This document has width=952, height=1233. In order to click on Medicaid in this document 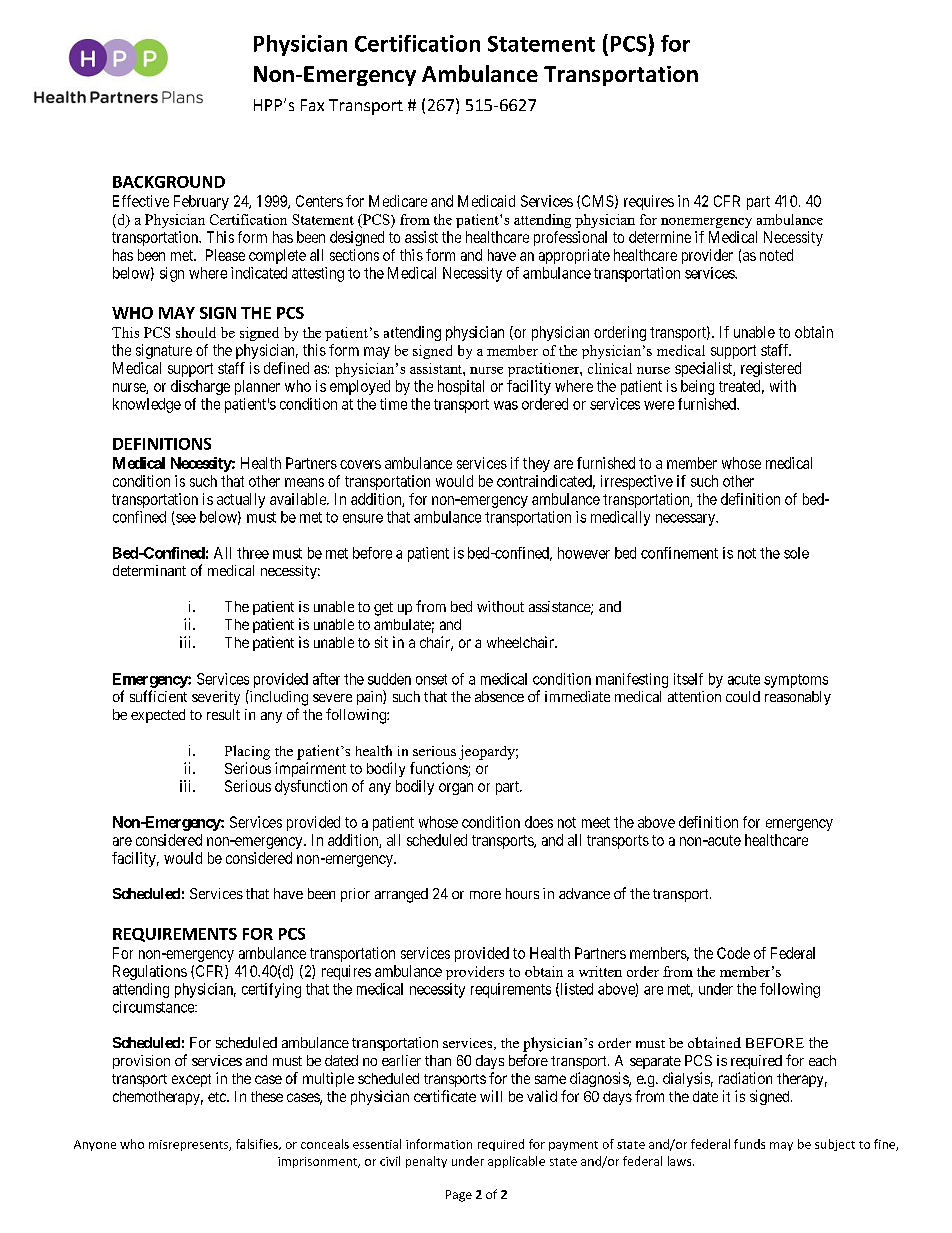, I will do `click(486, 201)`.
